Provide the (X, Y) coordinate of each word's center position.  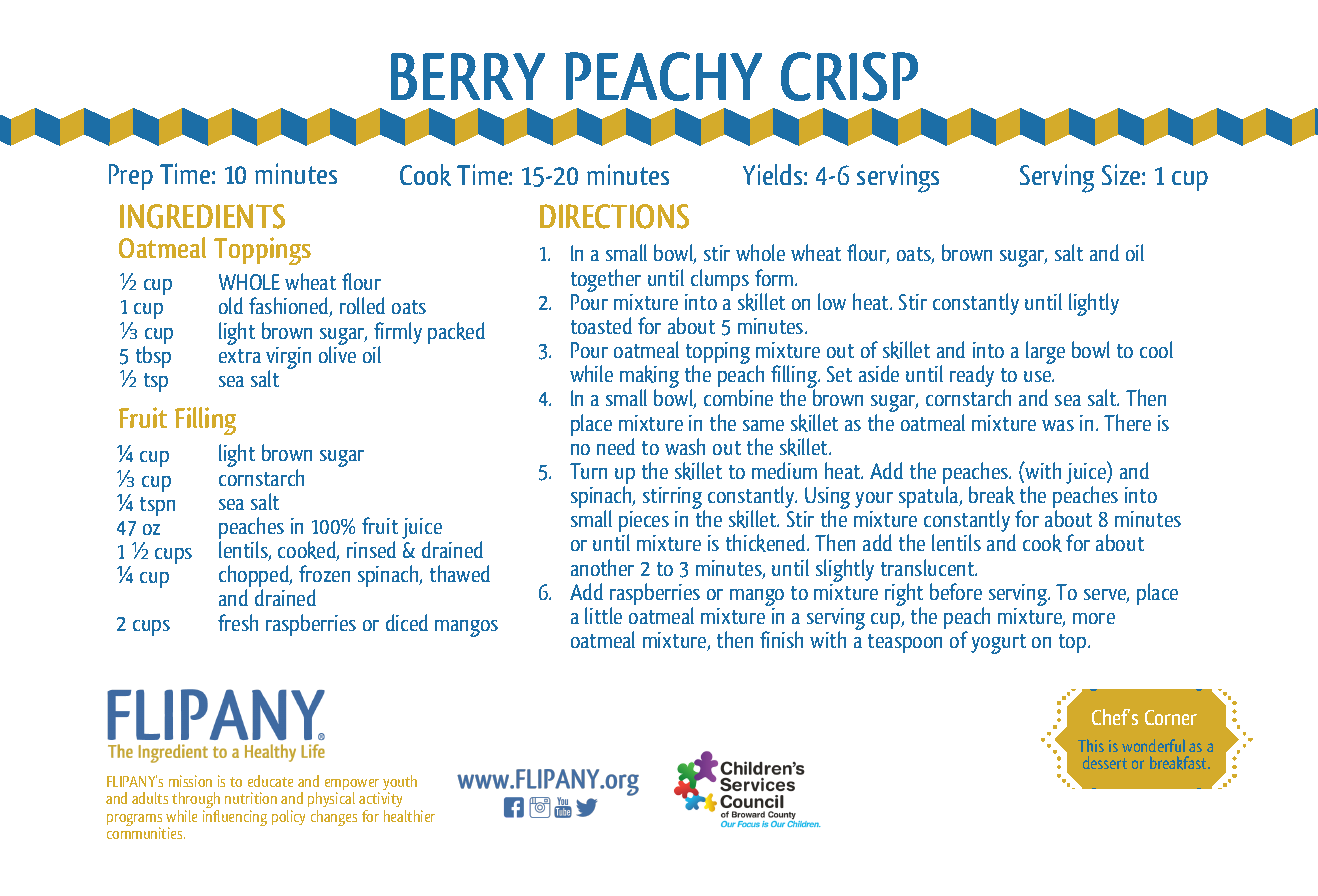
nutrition (251, 798)
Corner (1171, 717)
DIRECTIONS (614, 216)
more (1094, 618)
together (606, 282)
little (603, 615)
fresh (238, 622)
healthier (409, 816)
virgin (288, 359)
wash (685, 446)
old (231, 305)
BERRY (468, 76)
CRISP (849, 76)
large (1045, 352)
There (1127, 422)
